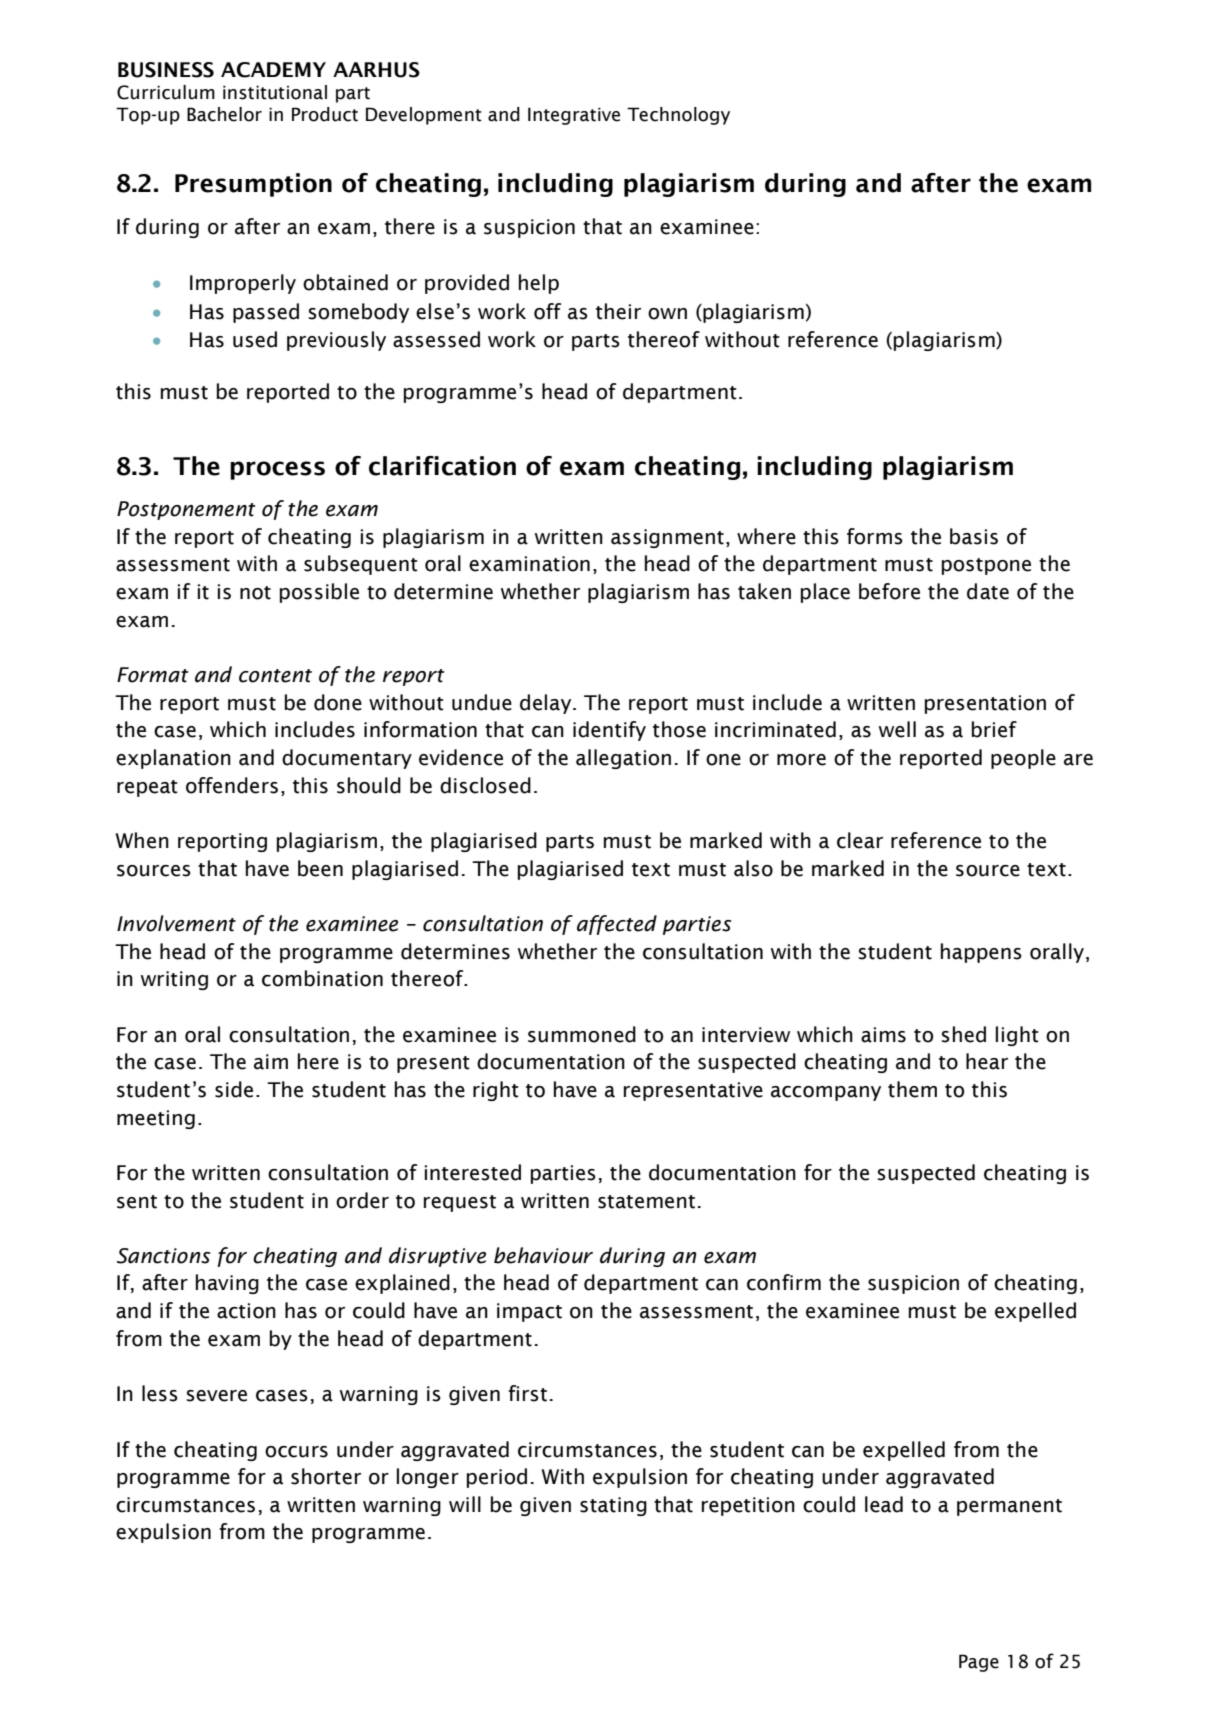  Describe the element at coordinates (678, 116) in the screenshot. I see `Technology` at that location.
